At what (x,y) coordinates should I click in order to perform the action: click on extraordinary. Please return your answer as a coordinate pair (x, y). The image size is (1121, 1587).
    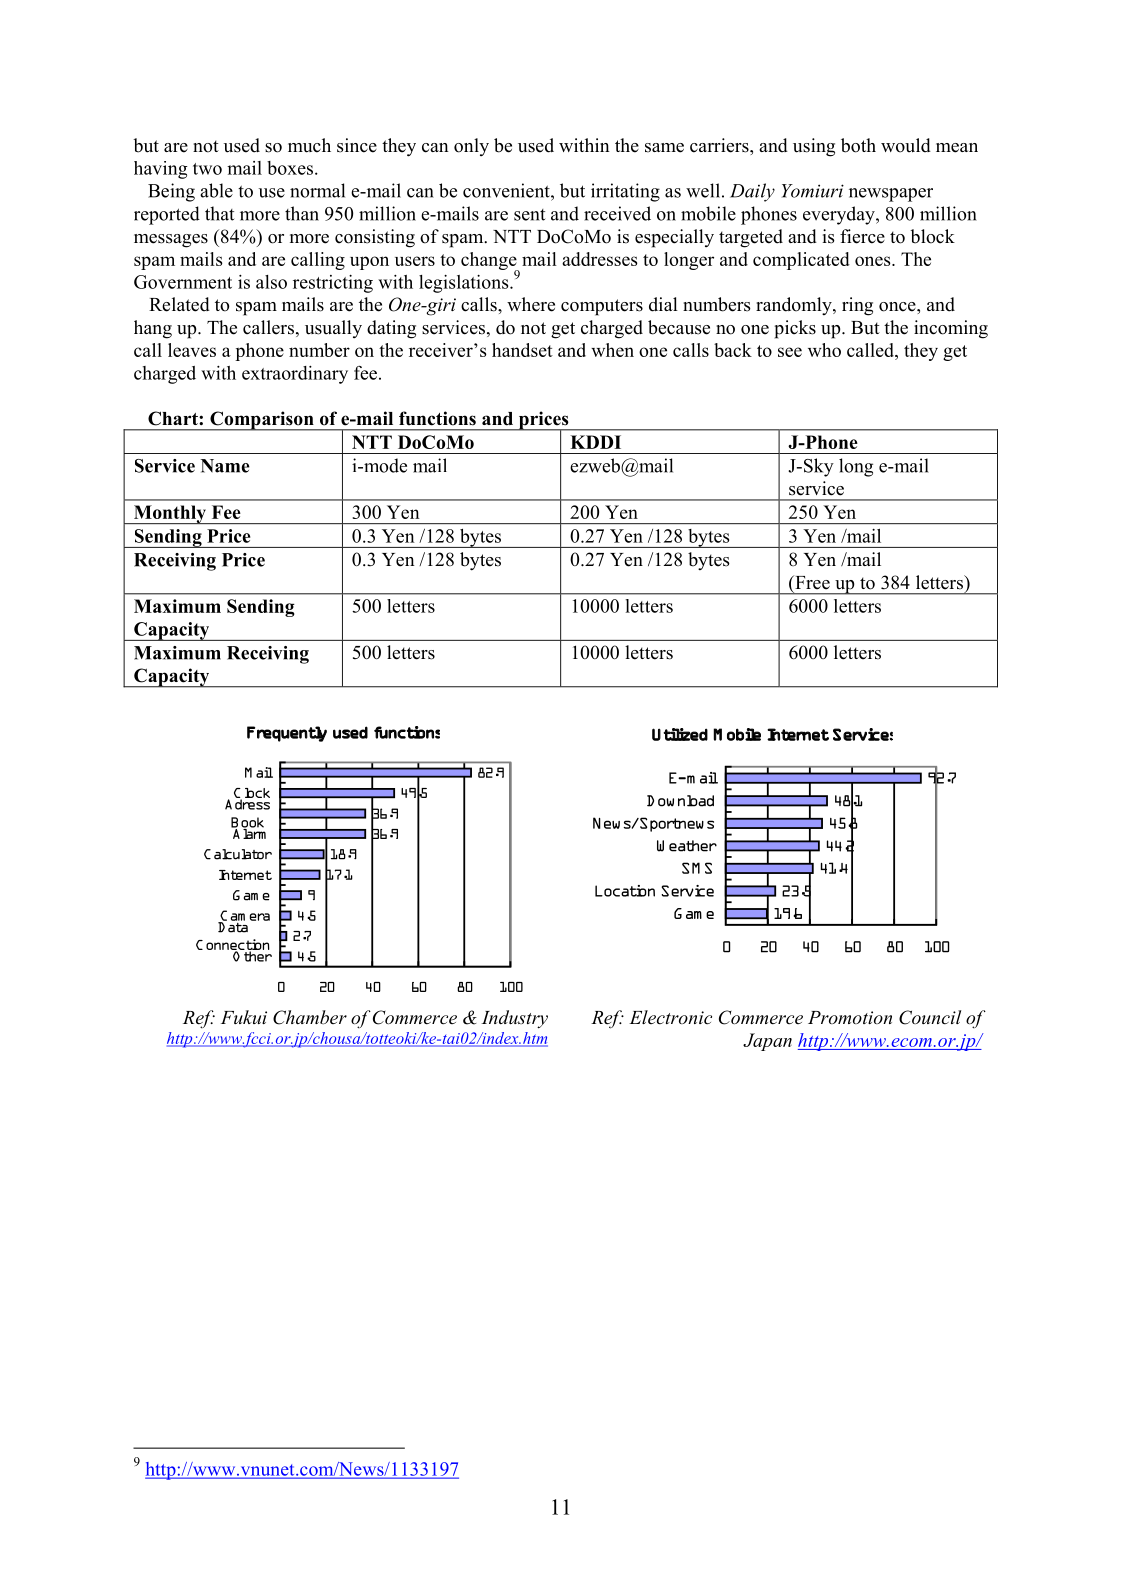
    Looking at the image, I should click on (295, 375).
